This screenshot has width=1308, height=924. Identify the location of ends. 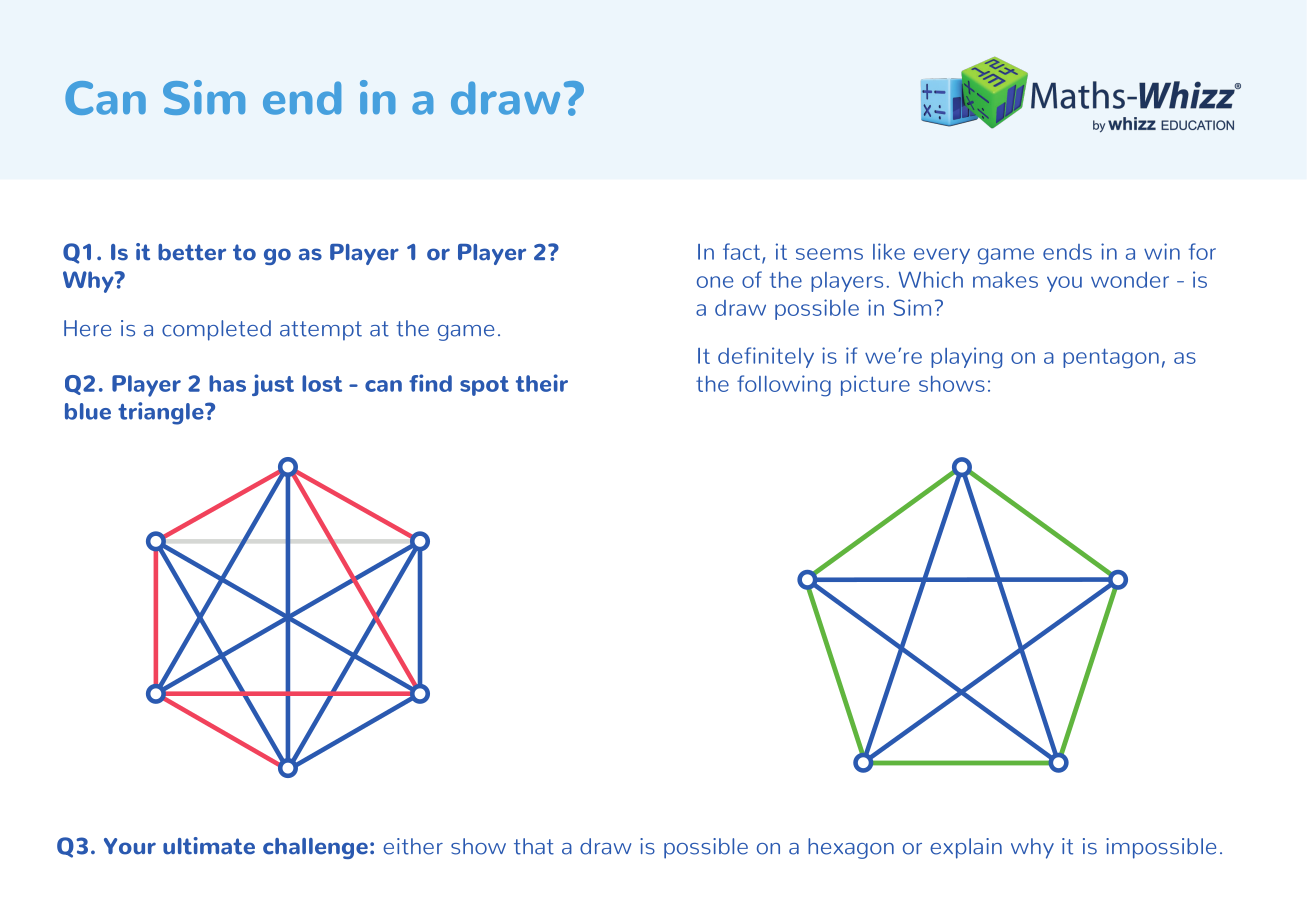
(1067, 252).
